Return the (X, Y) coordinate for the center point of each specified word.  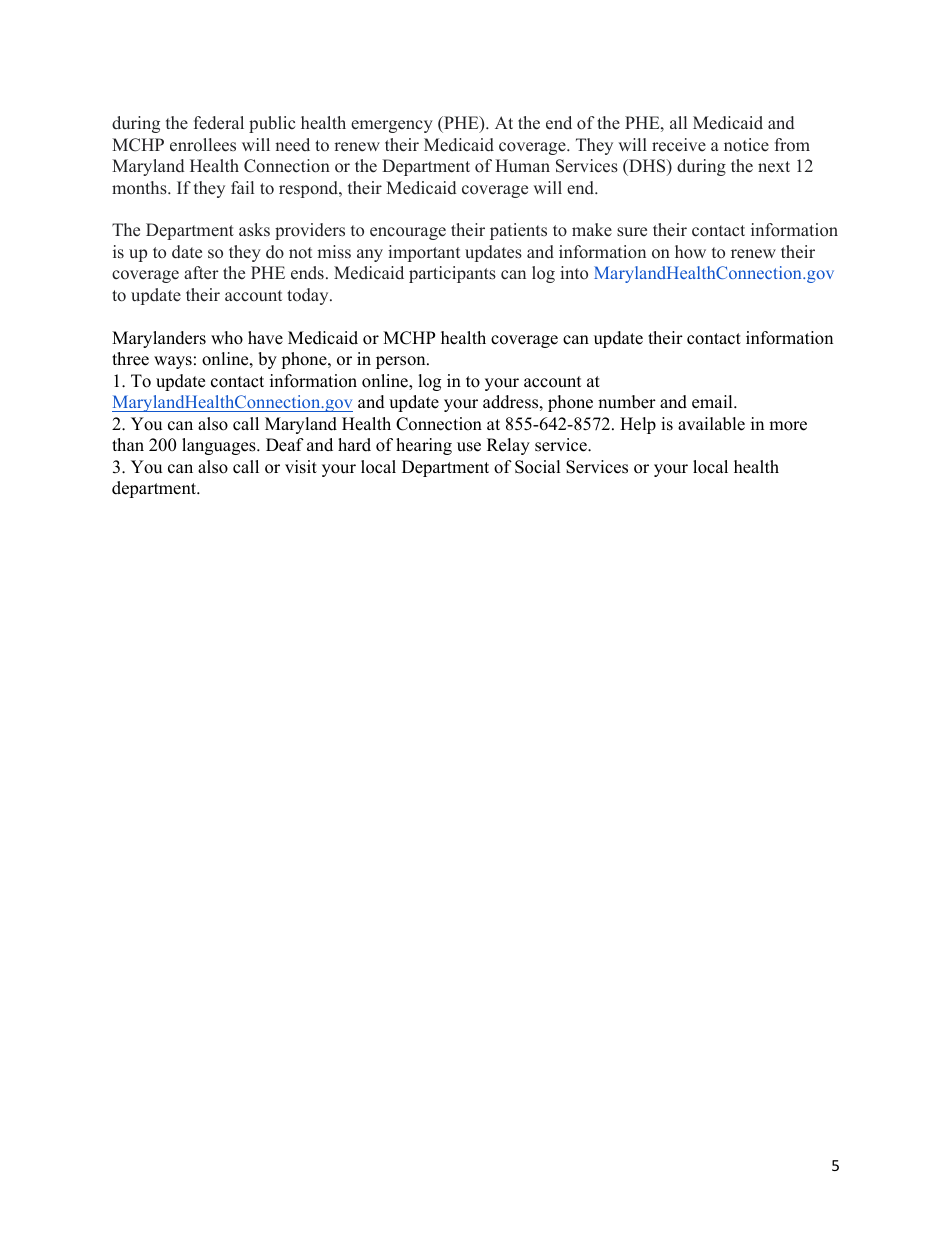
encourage (408, 233)
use (469, 447)
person (402, 362)
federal (219, 123)
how (690, 252)
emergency (392, 126)
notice (746, 145)
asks (254, 230)
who (227, 338)
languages (220, 446)
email (713, 402)
